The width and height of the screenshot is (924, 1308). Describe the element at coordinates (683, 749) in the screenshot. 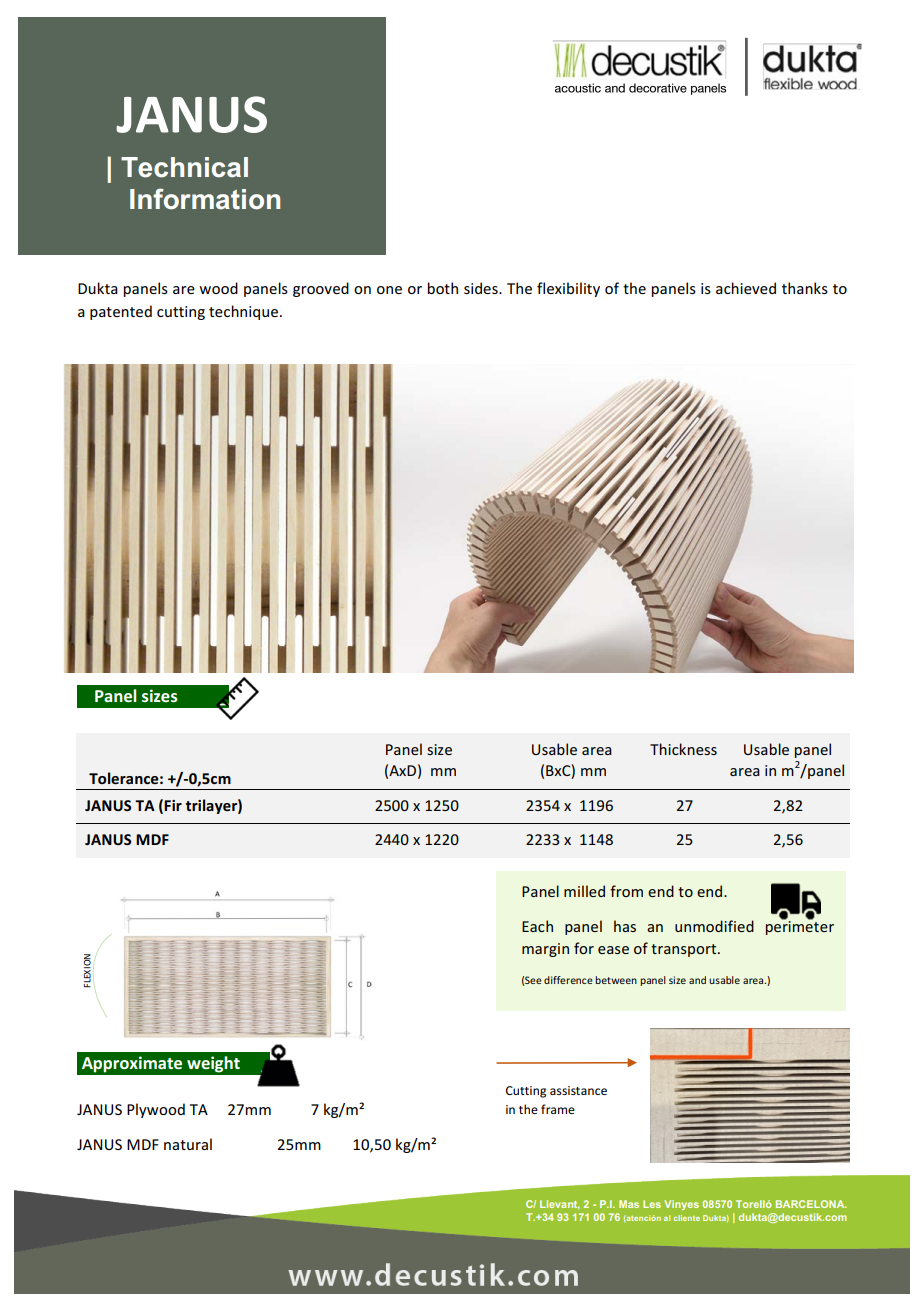

I see `Thickness` at that location.
